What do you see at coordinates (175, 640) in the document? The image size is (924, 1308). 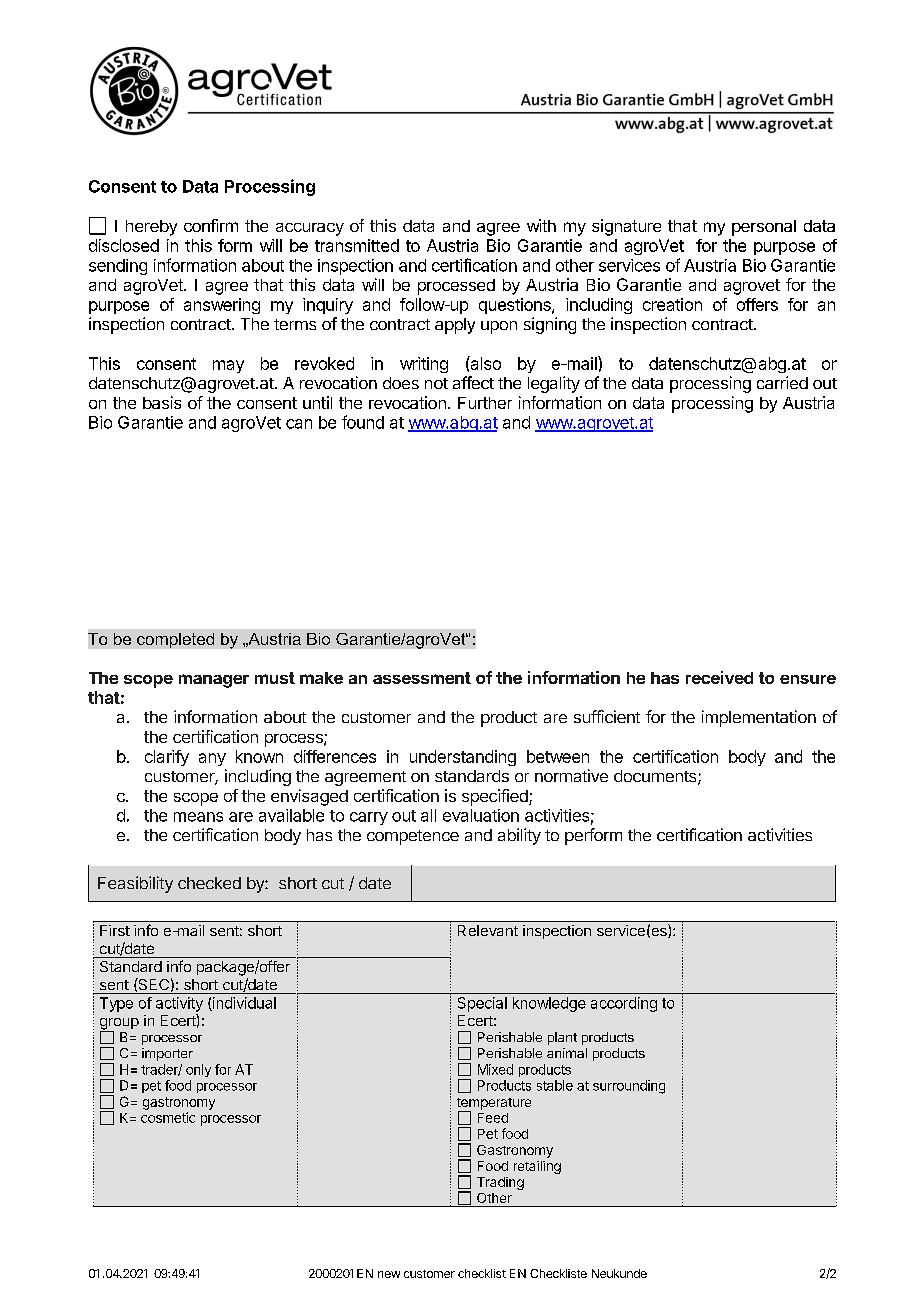 I see `completed` at bounding box center [175, 640].
